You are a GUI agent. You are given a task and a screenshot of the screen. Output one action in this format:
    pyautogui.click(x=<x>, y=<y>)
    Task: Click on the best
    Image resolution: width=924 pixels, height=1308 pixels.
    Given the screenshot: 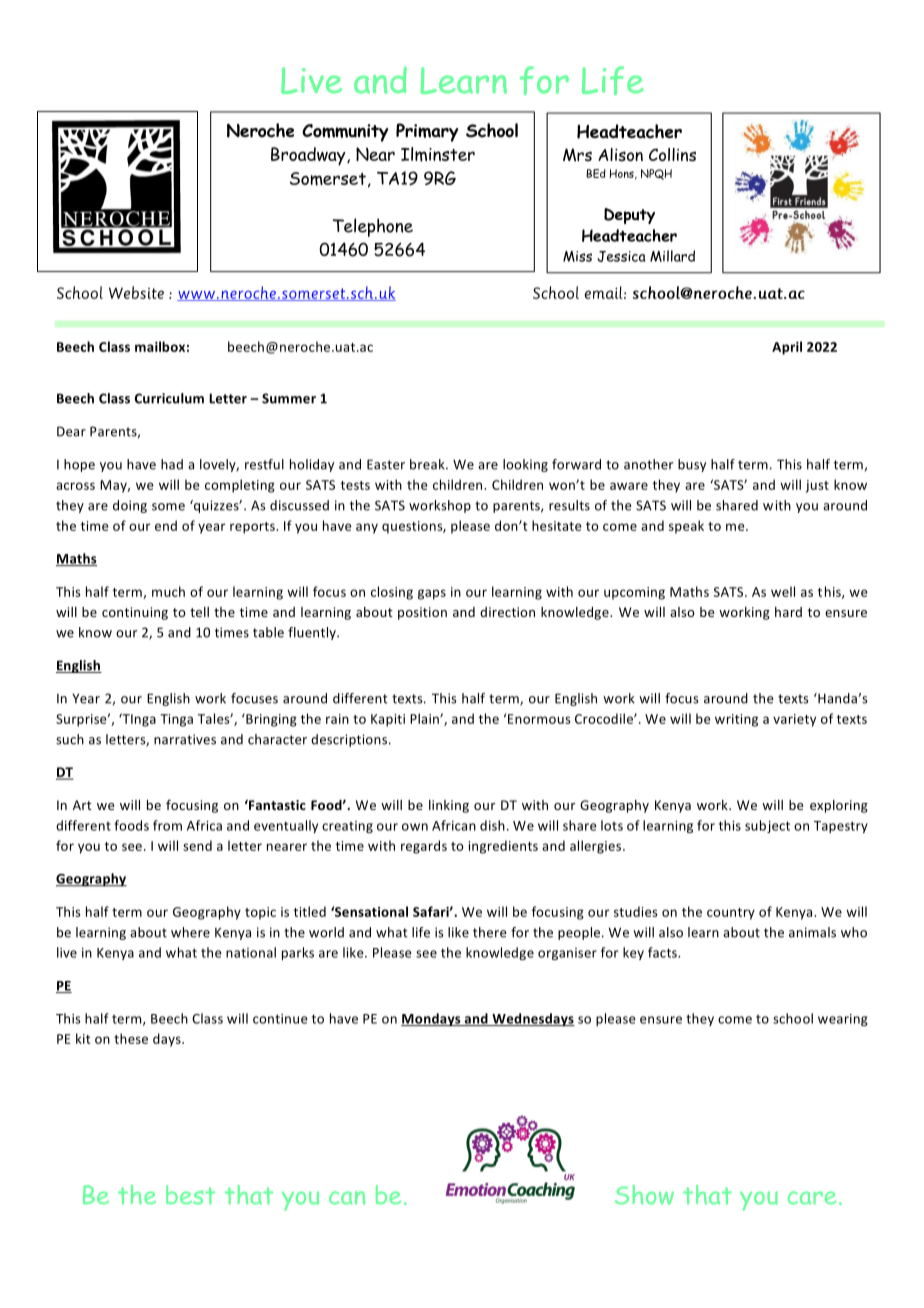 What is the action you would take?
    pyautogui.click(x=190, y=1195)
